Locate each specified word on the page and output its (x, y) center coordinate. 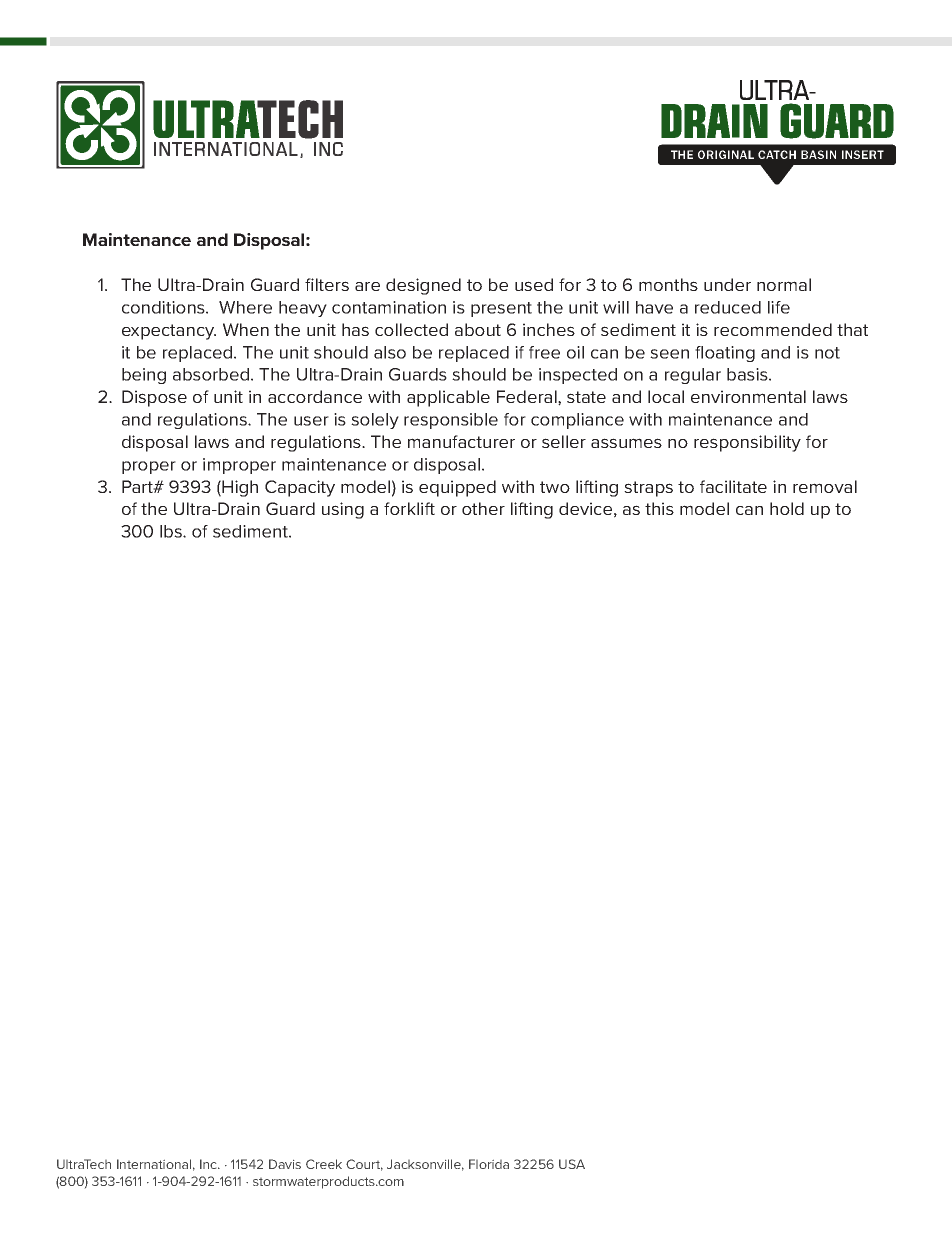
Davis (285, 1164)
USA (572, 1164)
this (659, 508)
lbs (172, 531)
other (483, 508)
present (501, 309)
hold (787, 508)
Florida (489, 1164)
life (779, 307)
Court (364, 1165)
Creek (324, 1164)
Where (245, 307)
